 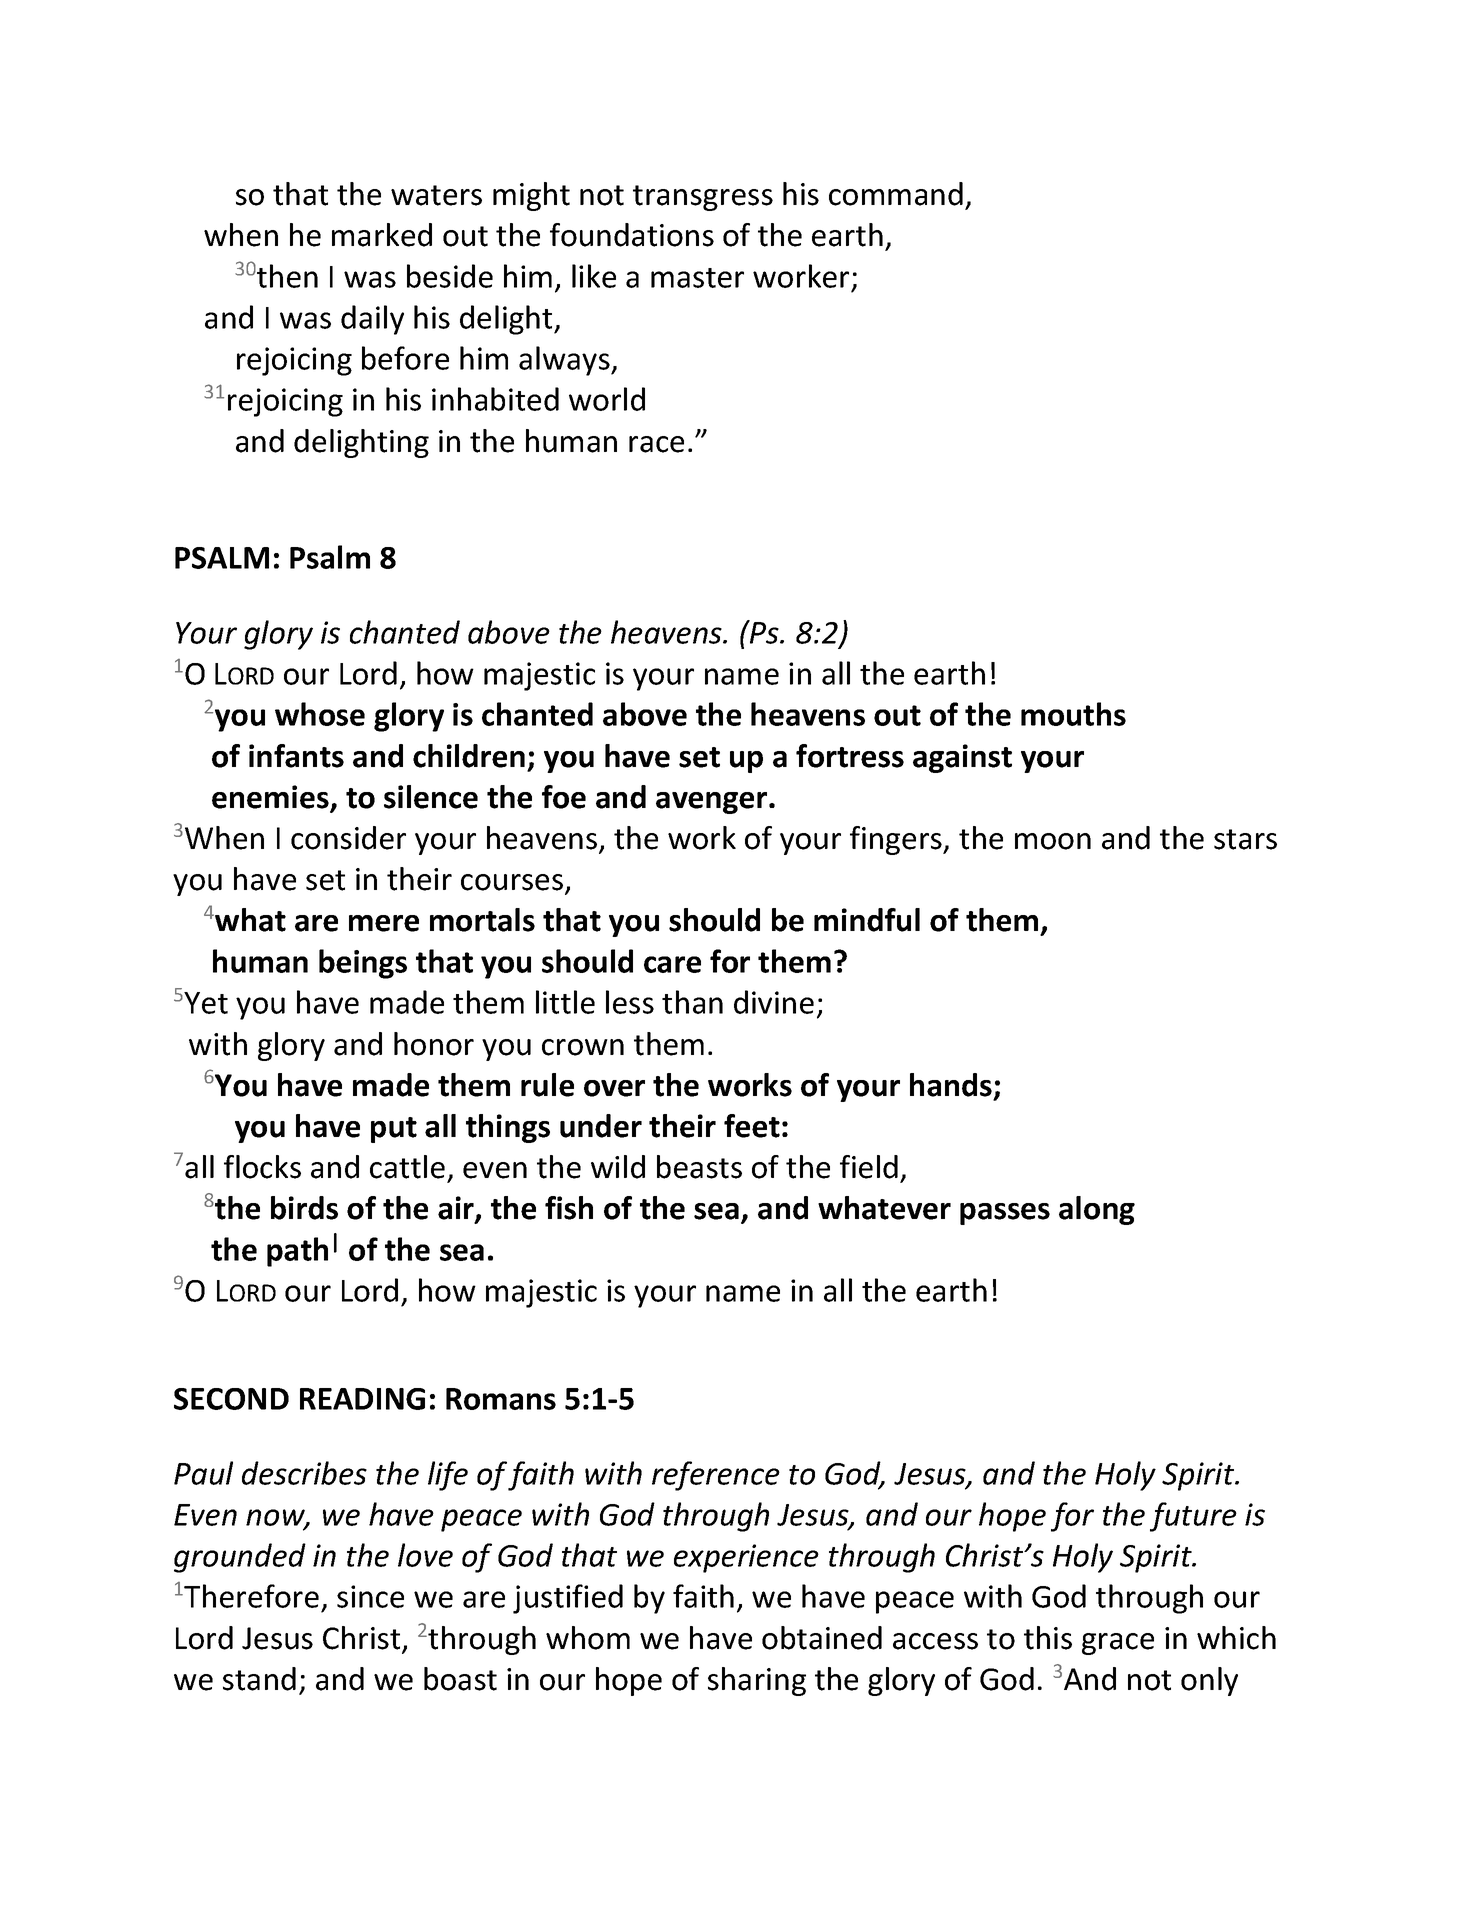 I want to click on READING, so click(x=362, y=1399).
